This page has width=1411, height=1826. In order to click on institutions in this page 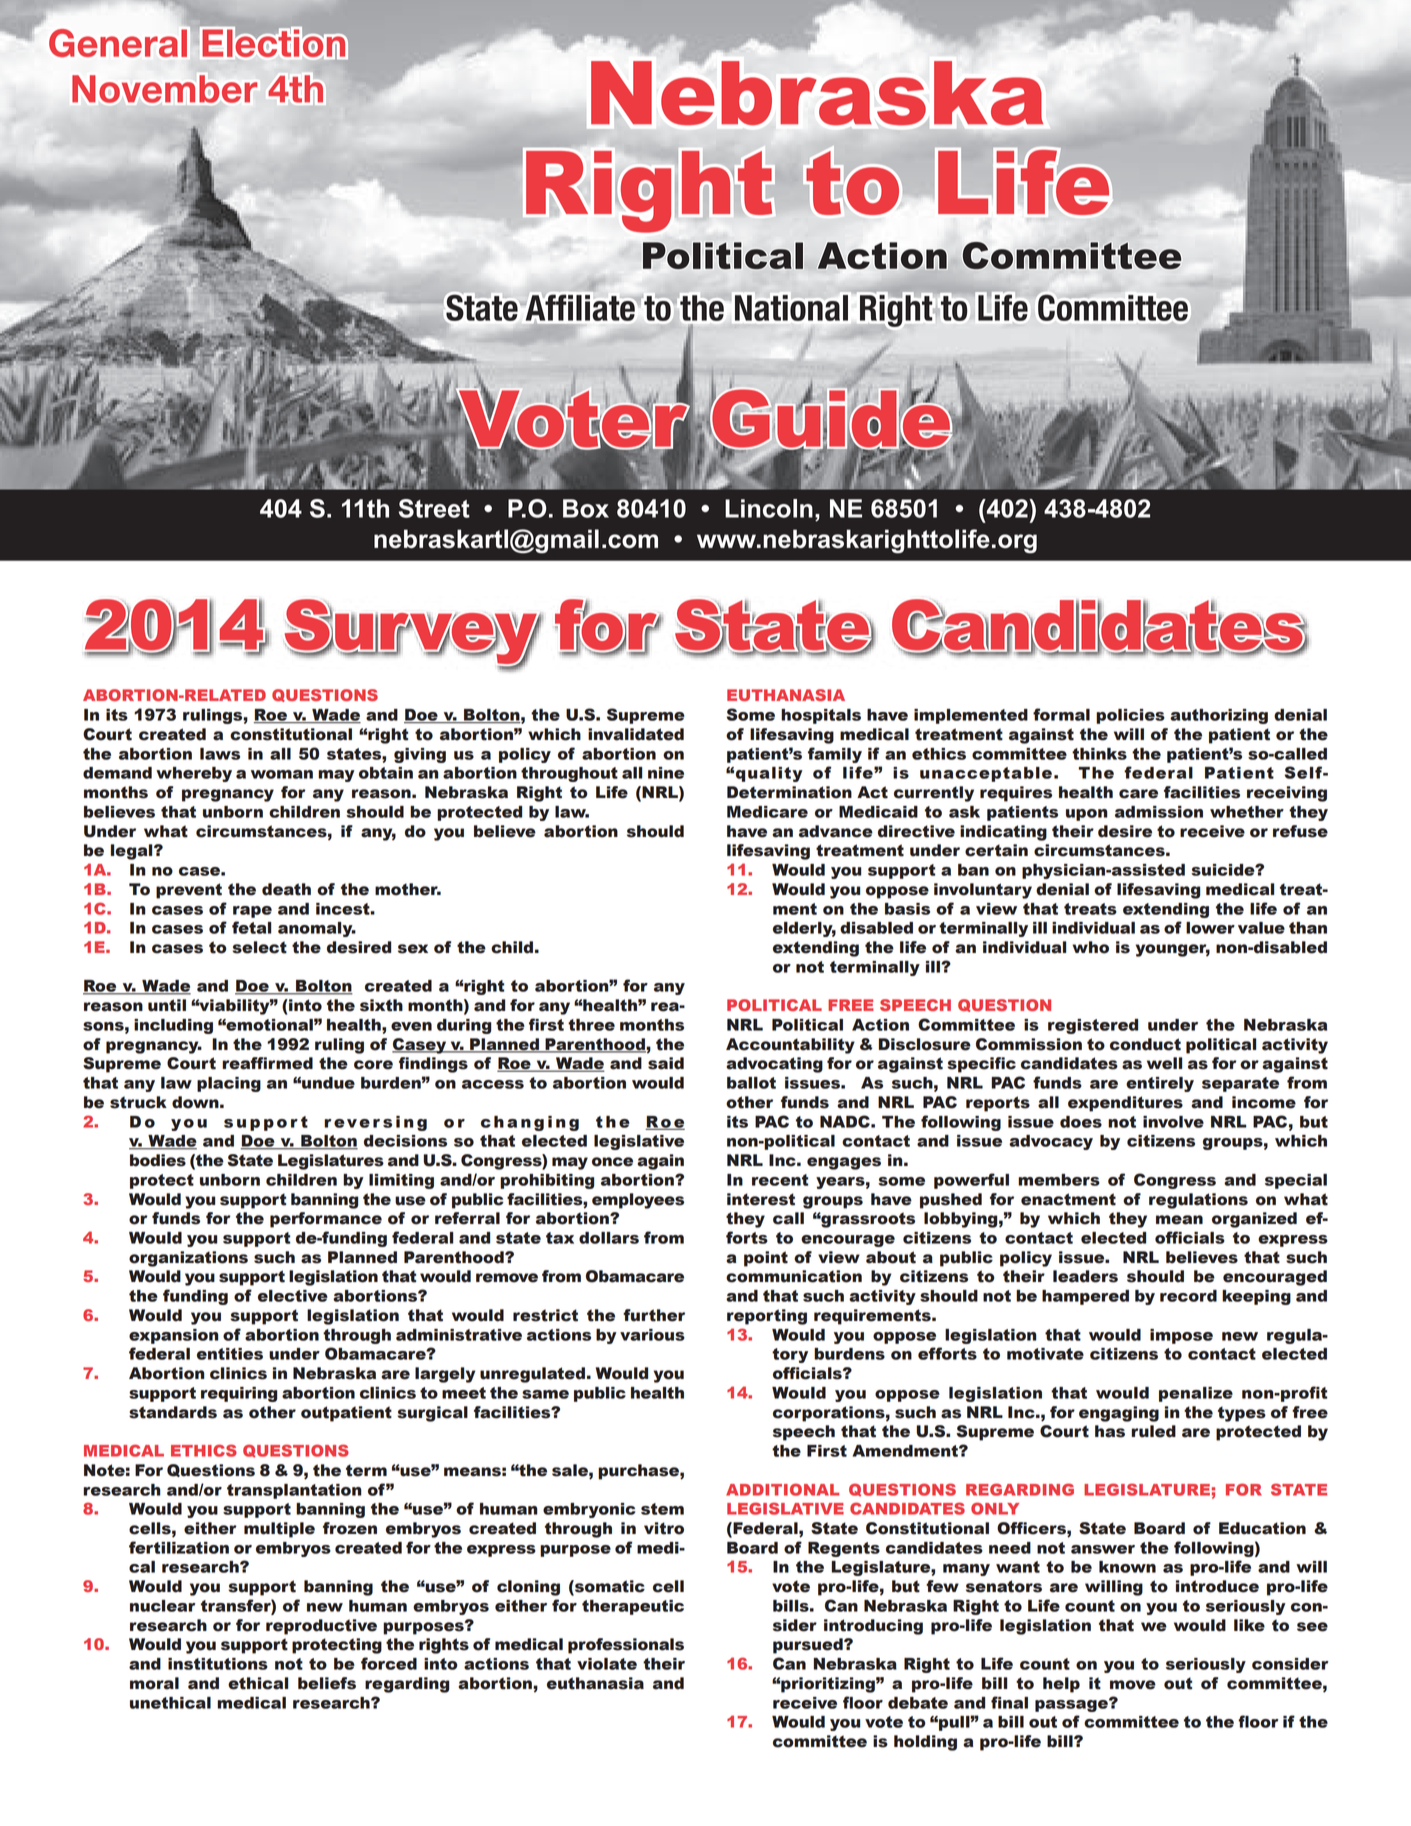, I will do `click(218, 1664)`.
